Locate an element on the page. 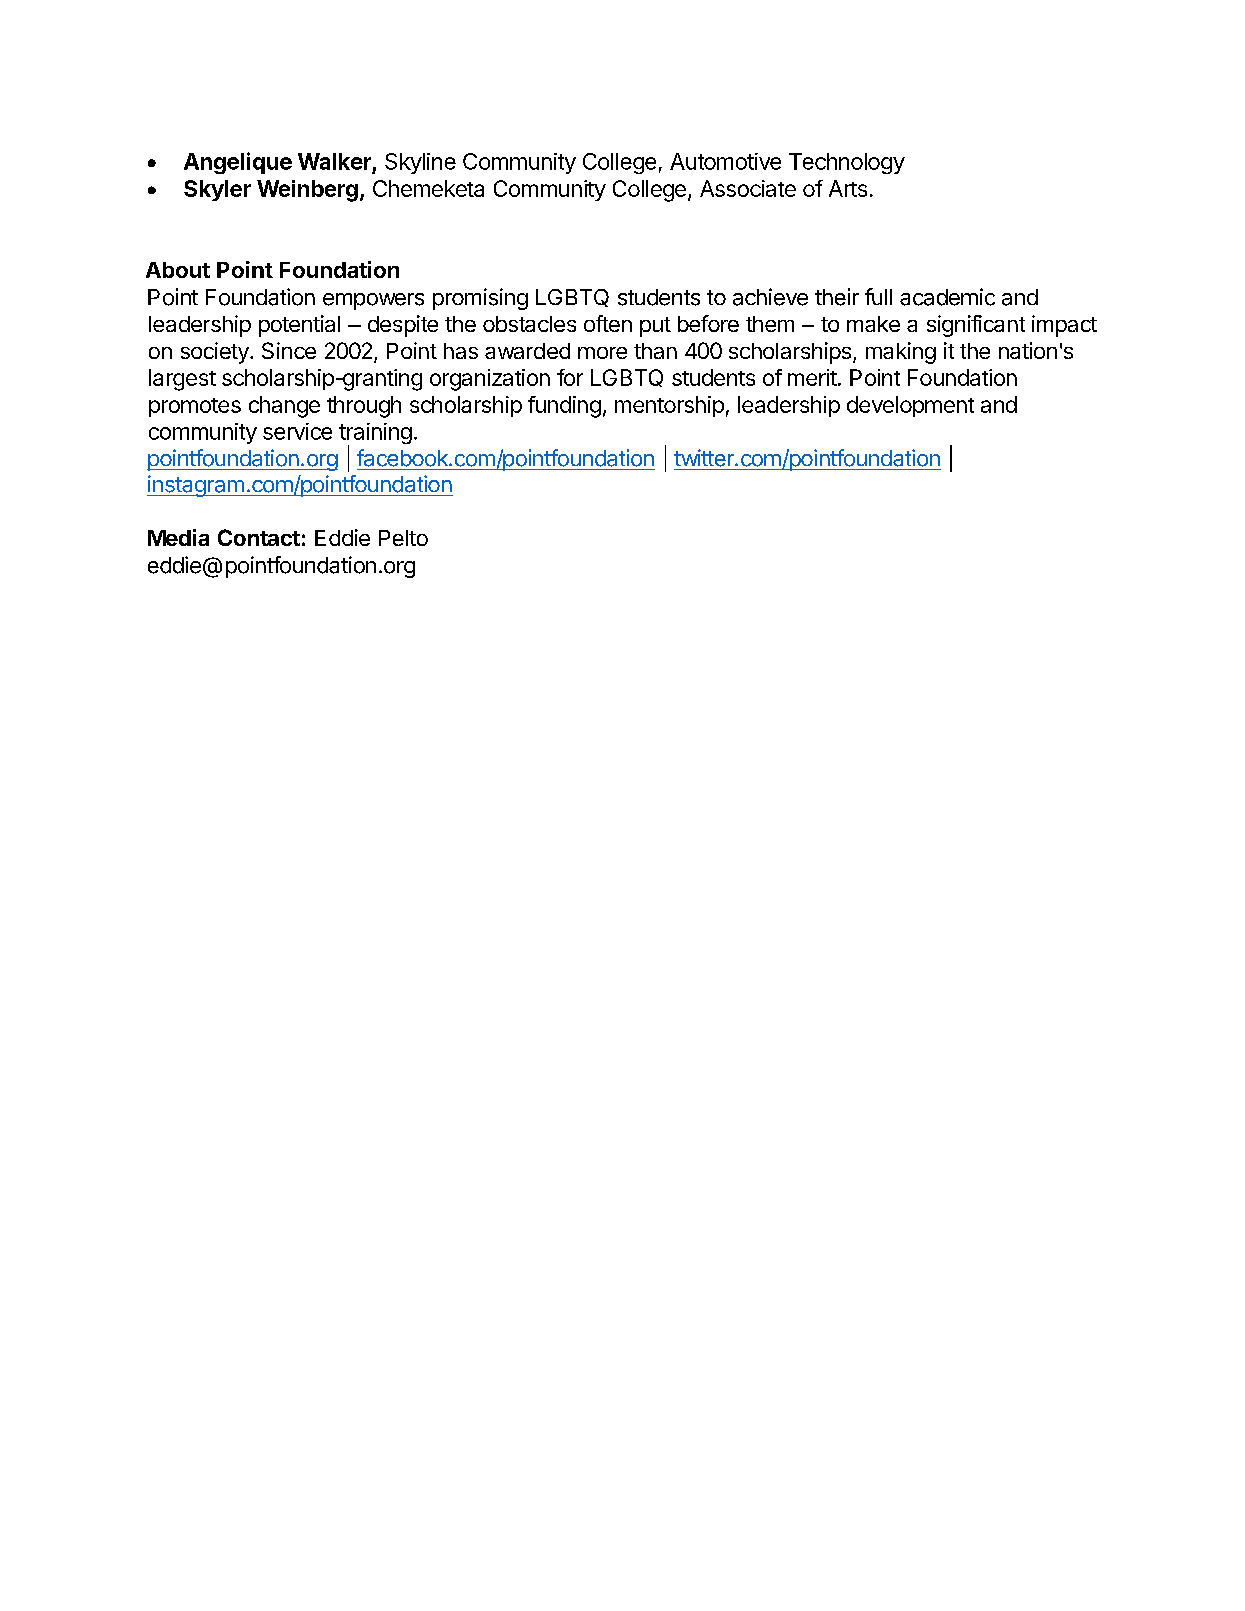 This document has width=1245, height=1611. Automotive is located at coordinates (725, 161).
